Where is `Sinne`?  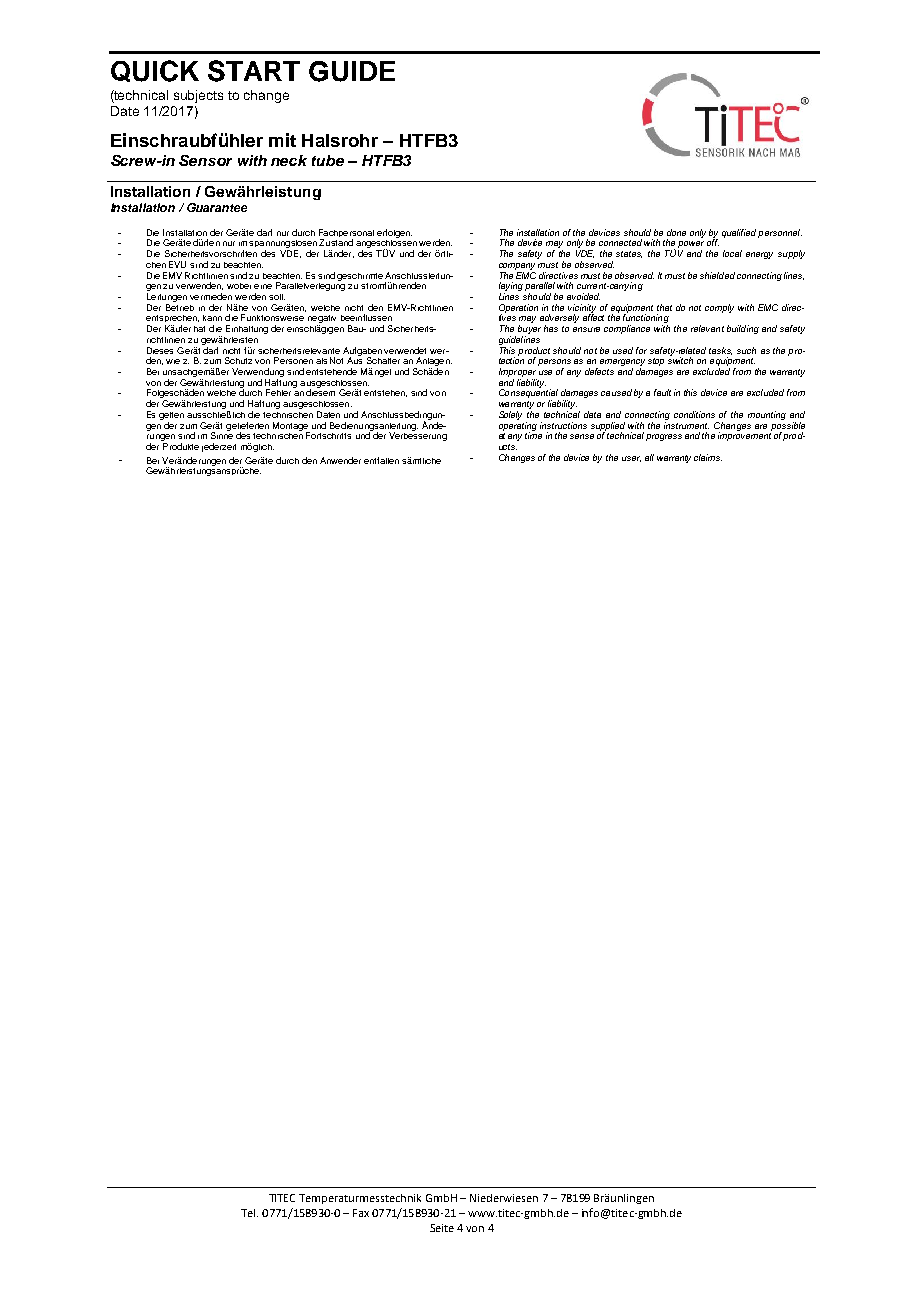 Sinne is located at coordinates (222, 434).
